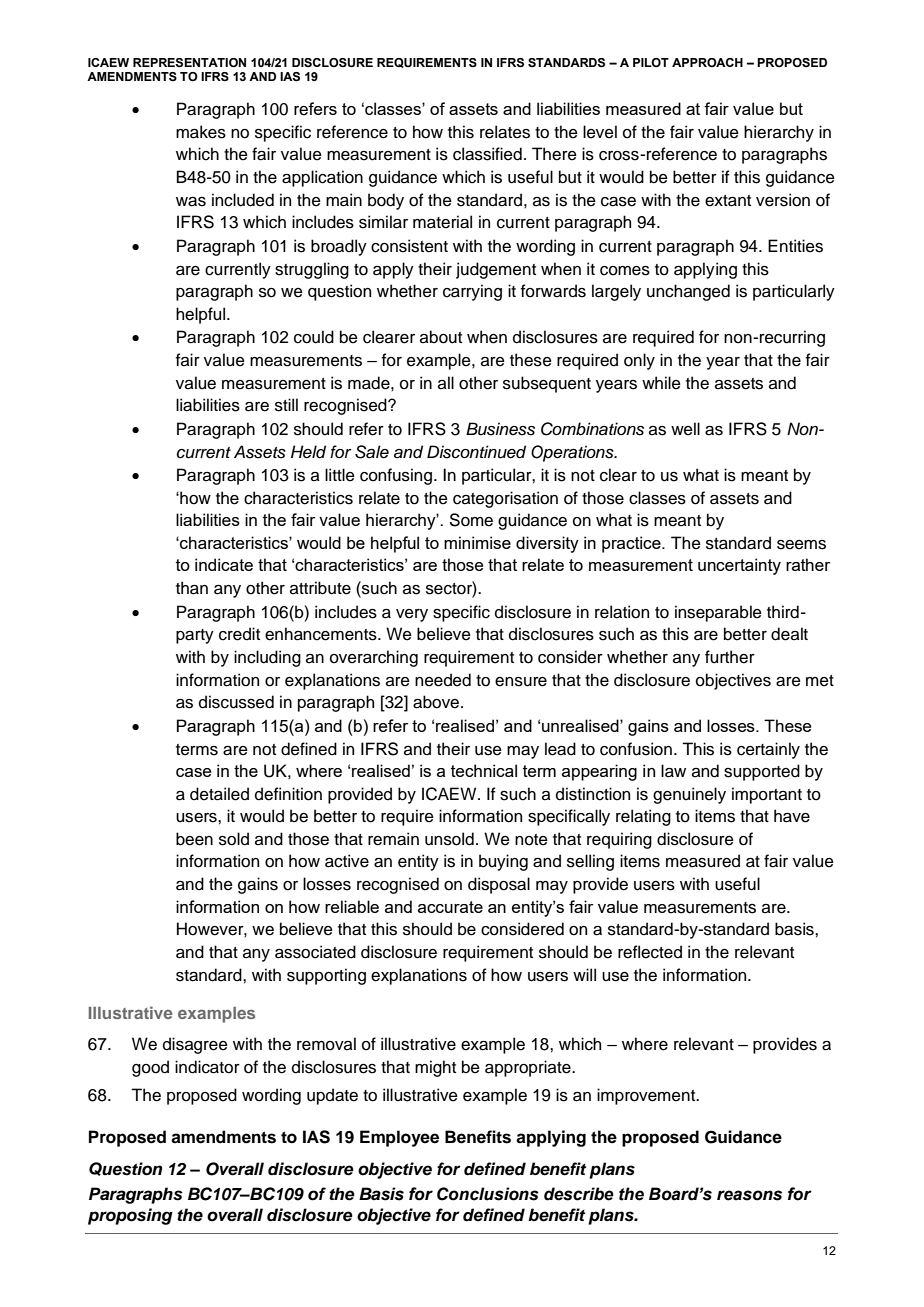 The image size is (924, 1307). What do you see at coordinates (488, 1194) in the screenshot?
I see `Conclusions` at bounding box center [488, 1194].
